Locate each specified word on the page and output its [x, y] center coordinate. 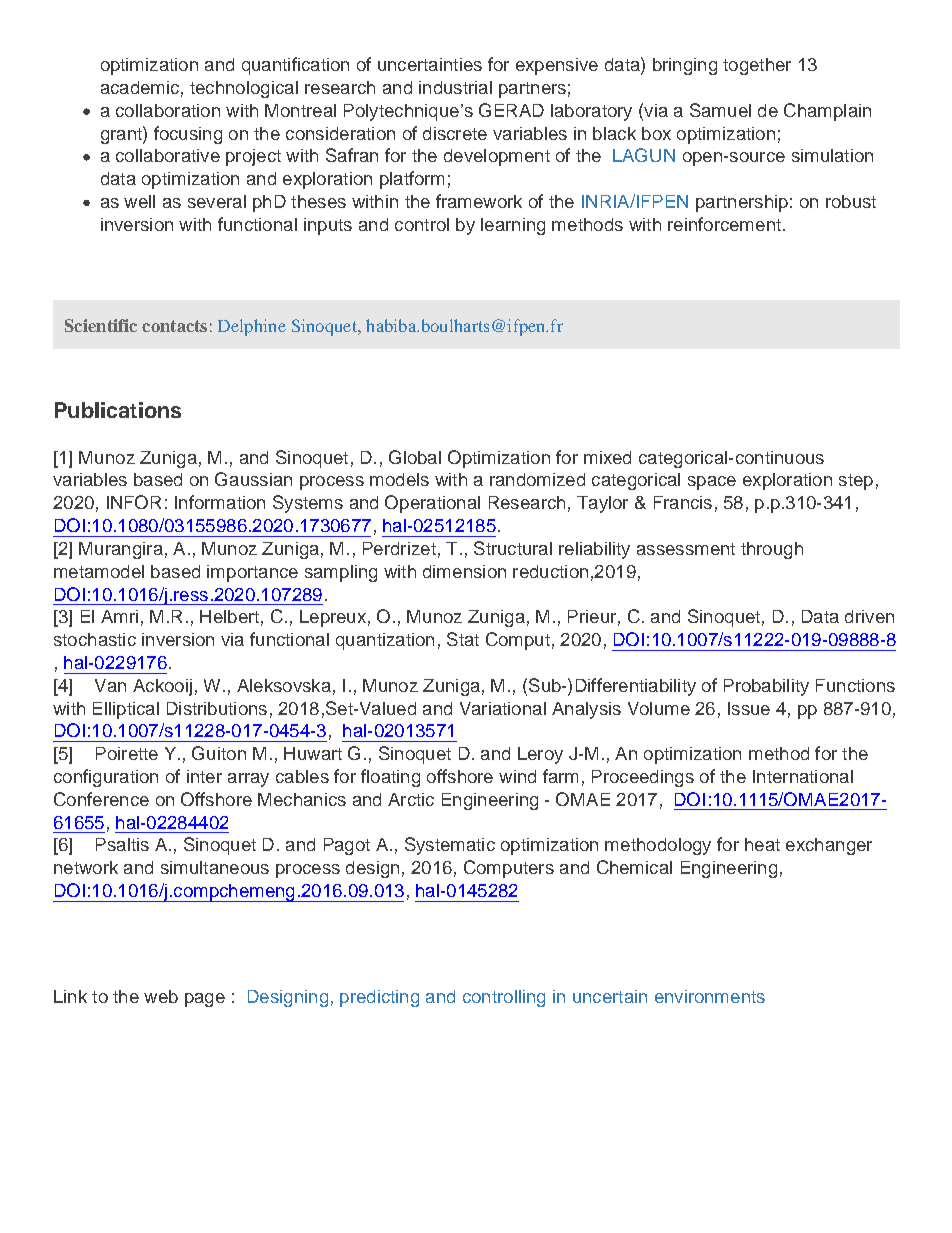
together [757, 66]
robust [851, 201]
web [161, 996]
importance [252, 573]
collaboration [168, 110]
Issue [749, 708]
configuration [106, 778]
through [772, 550]
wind [517, 776]
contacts [174, 326]
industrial [455, 87]
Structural [513, 548]
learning [513, 226]
